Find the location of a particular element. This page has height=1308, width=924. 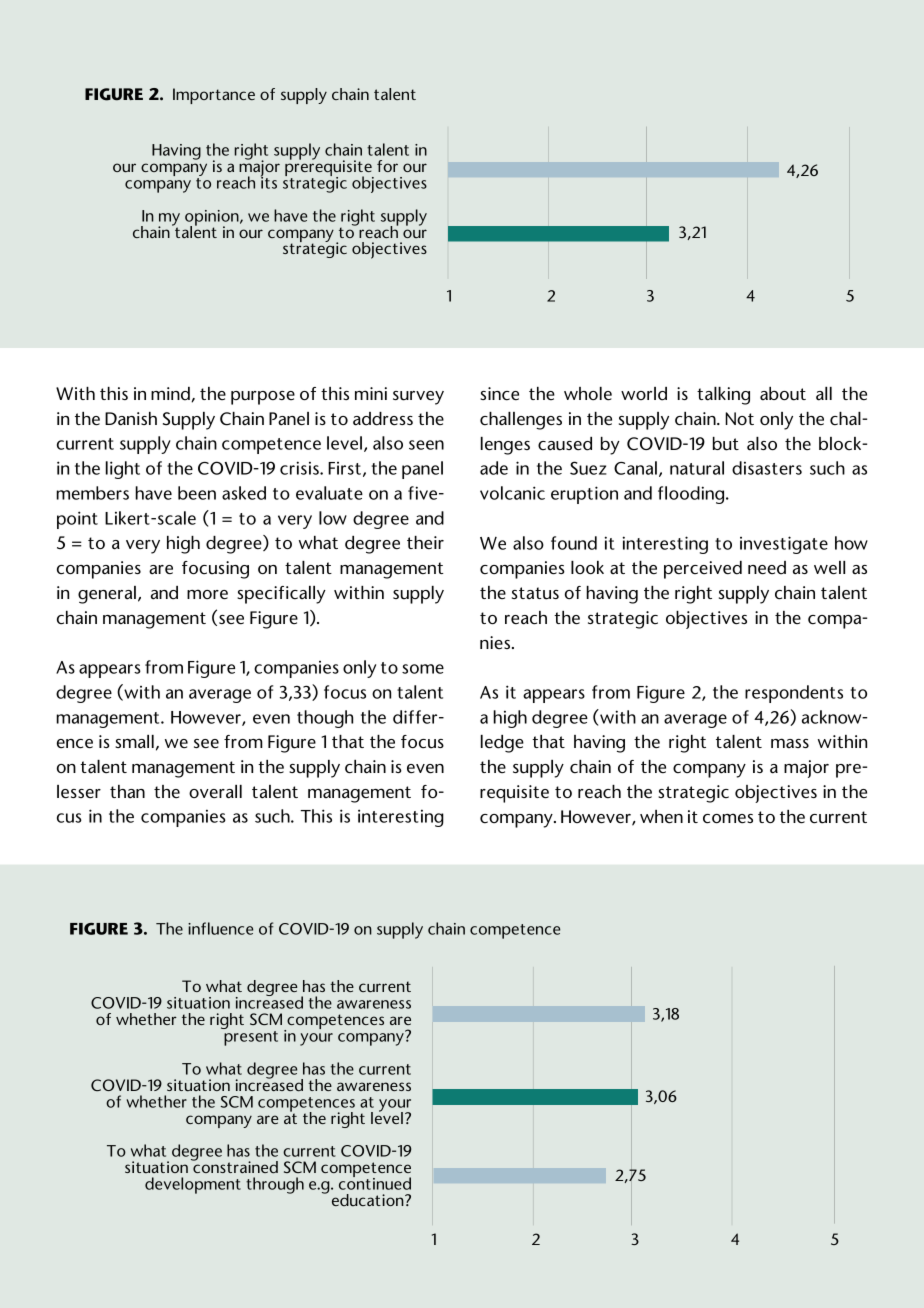

education is located at coordinates (369, 1200).
